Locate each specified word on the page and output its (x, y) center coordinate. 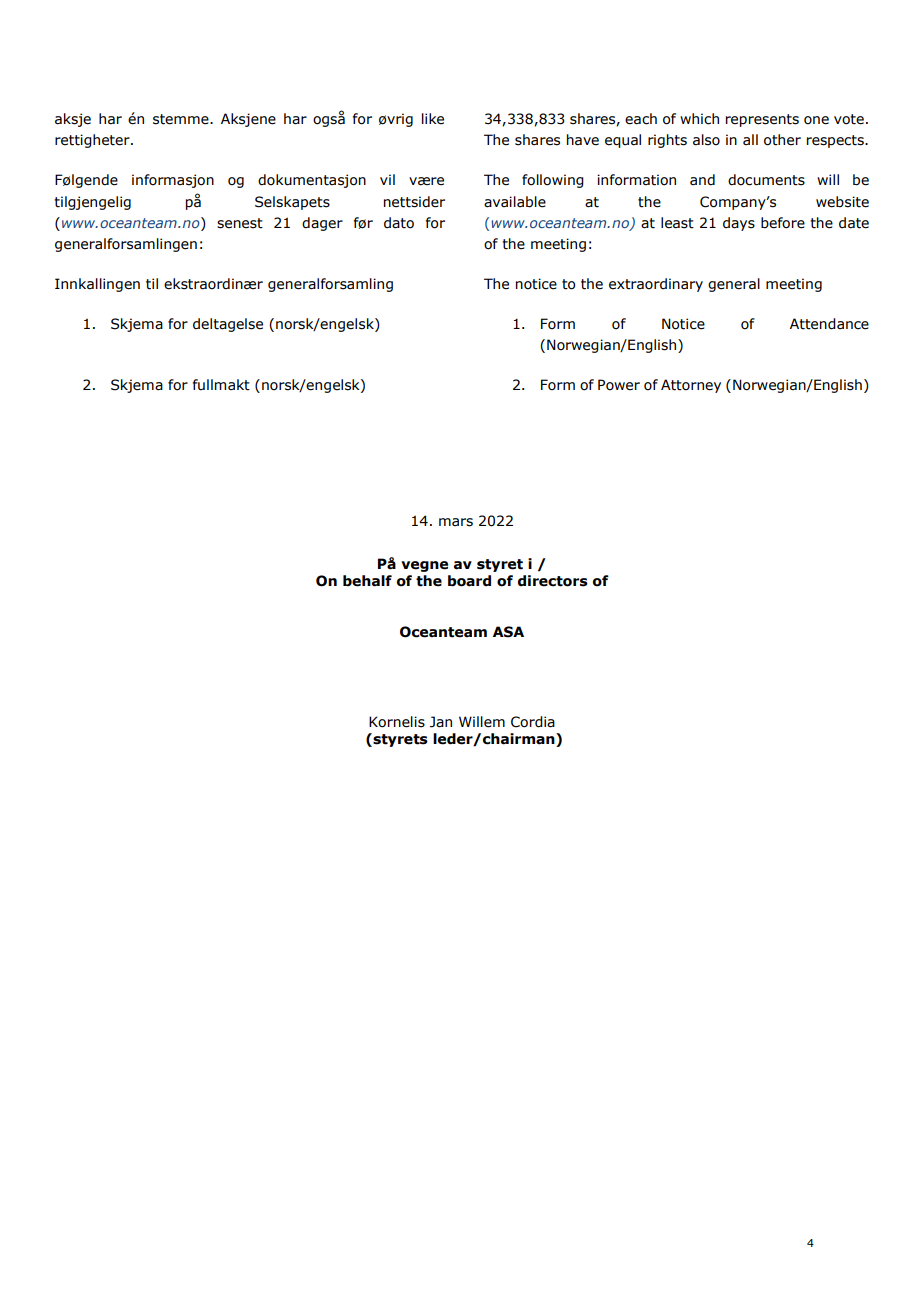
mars (456, 522)
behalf (367, 581)
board (469, 581)
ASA (508, 632)
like (433, 119)
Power (619, 385)
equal (623, 141)
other (782, 140)
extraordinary (656, 285)
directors (553, 581)
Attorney (691, 386)
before (783, 223)
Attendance (829, 324)
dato (399, 223)
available (515, 202)
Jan (441, 722)
